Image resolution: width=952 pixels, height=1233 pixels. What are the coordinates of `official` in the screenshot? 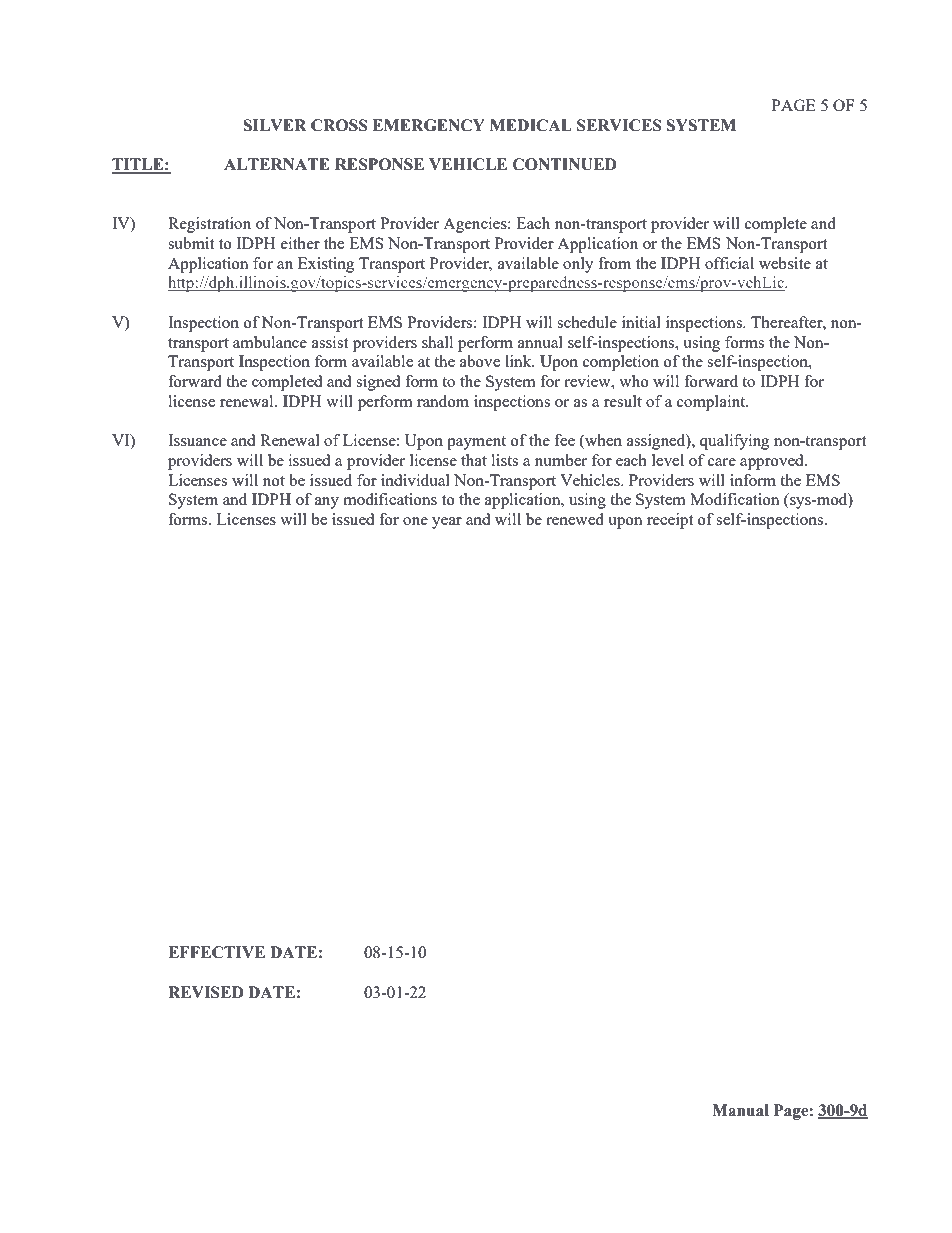 It's located at (729, 263).
